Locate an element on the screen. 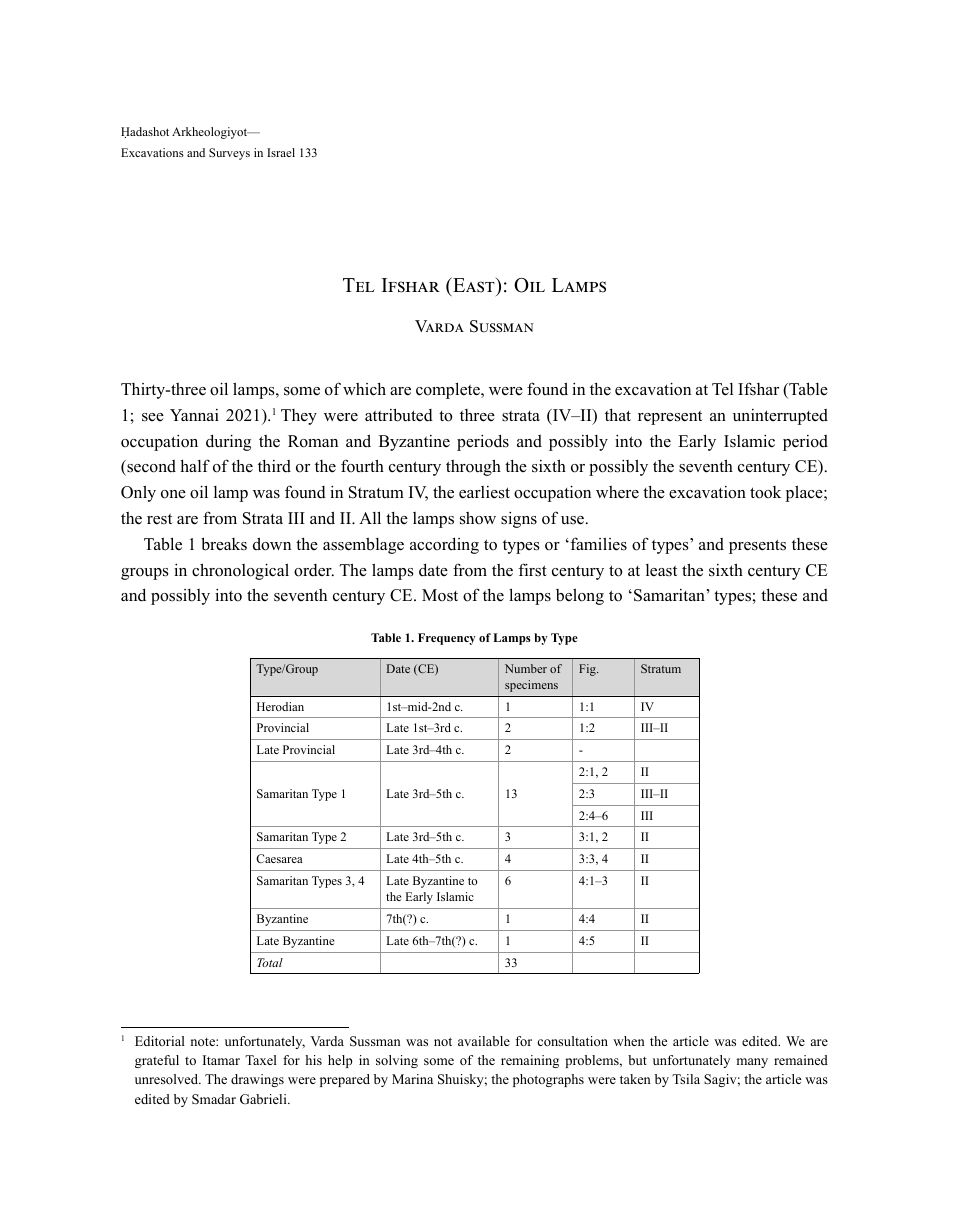 Image resolution: width=958 pixels, height=1232 pixels. available is located at coordinates (484, 1041).
